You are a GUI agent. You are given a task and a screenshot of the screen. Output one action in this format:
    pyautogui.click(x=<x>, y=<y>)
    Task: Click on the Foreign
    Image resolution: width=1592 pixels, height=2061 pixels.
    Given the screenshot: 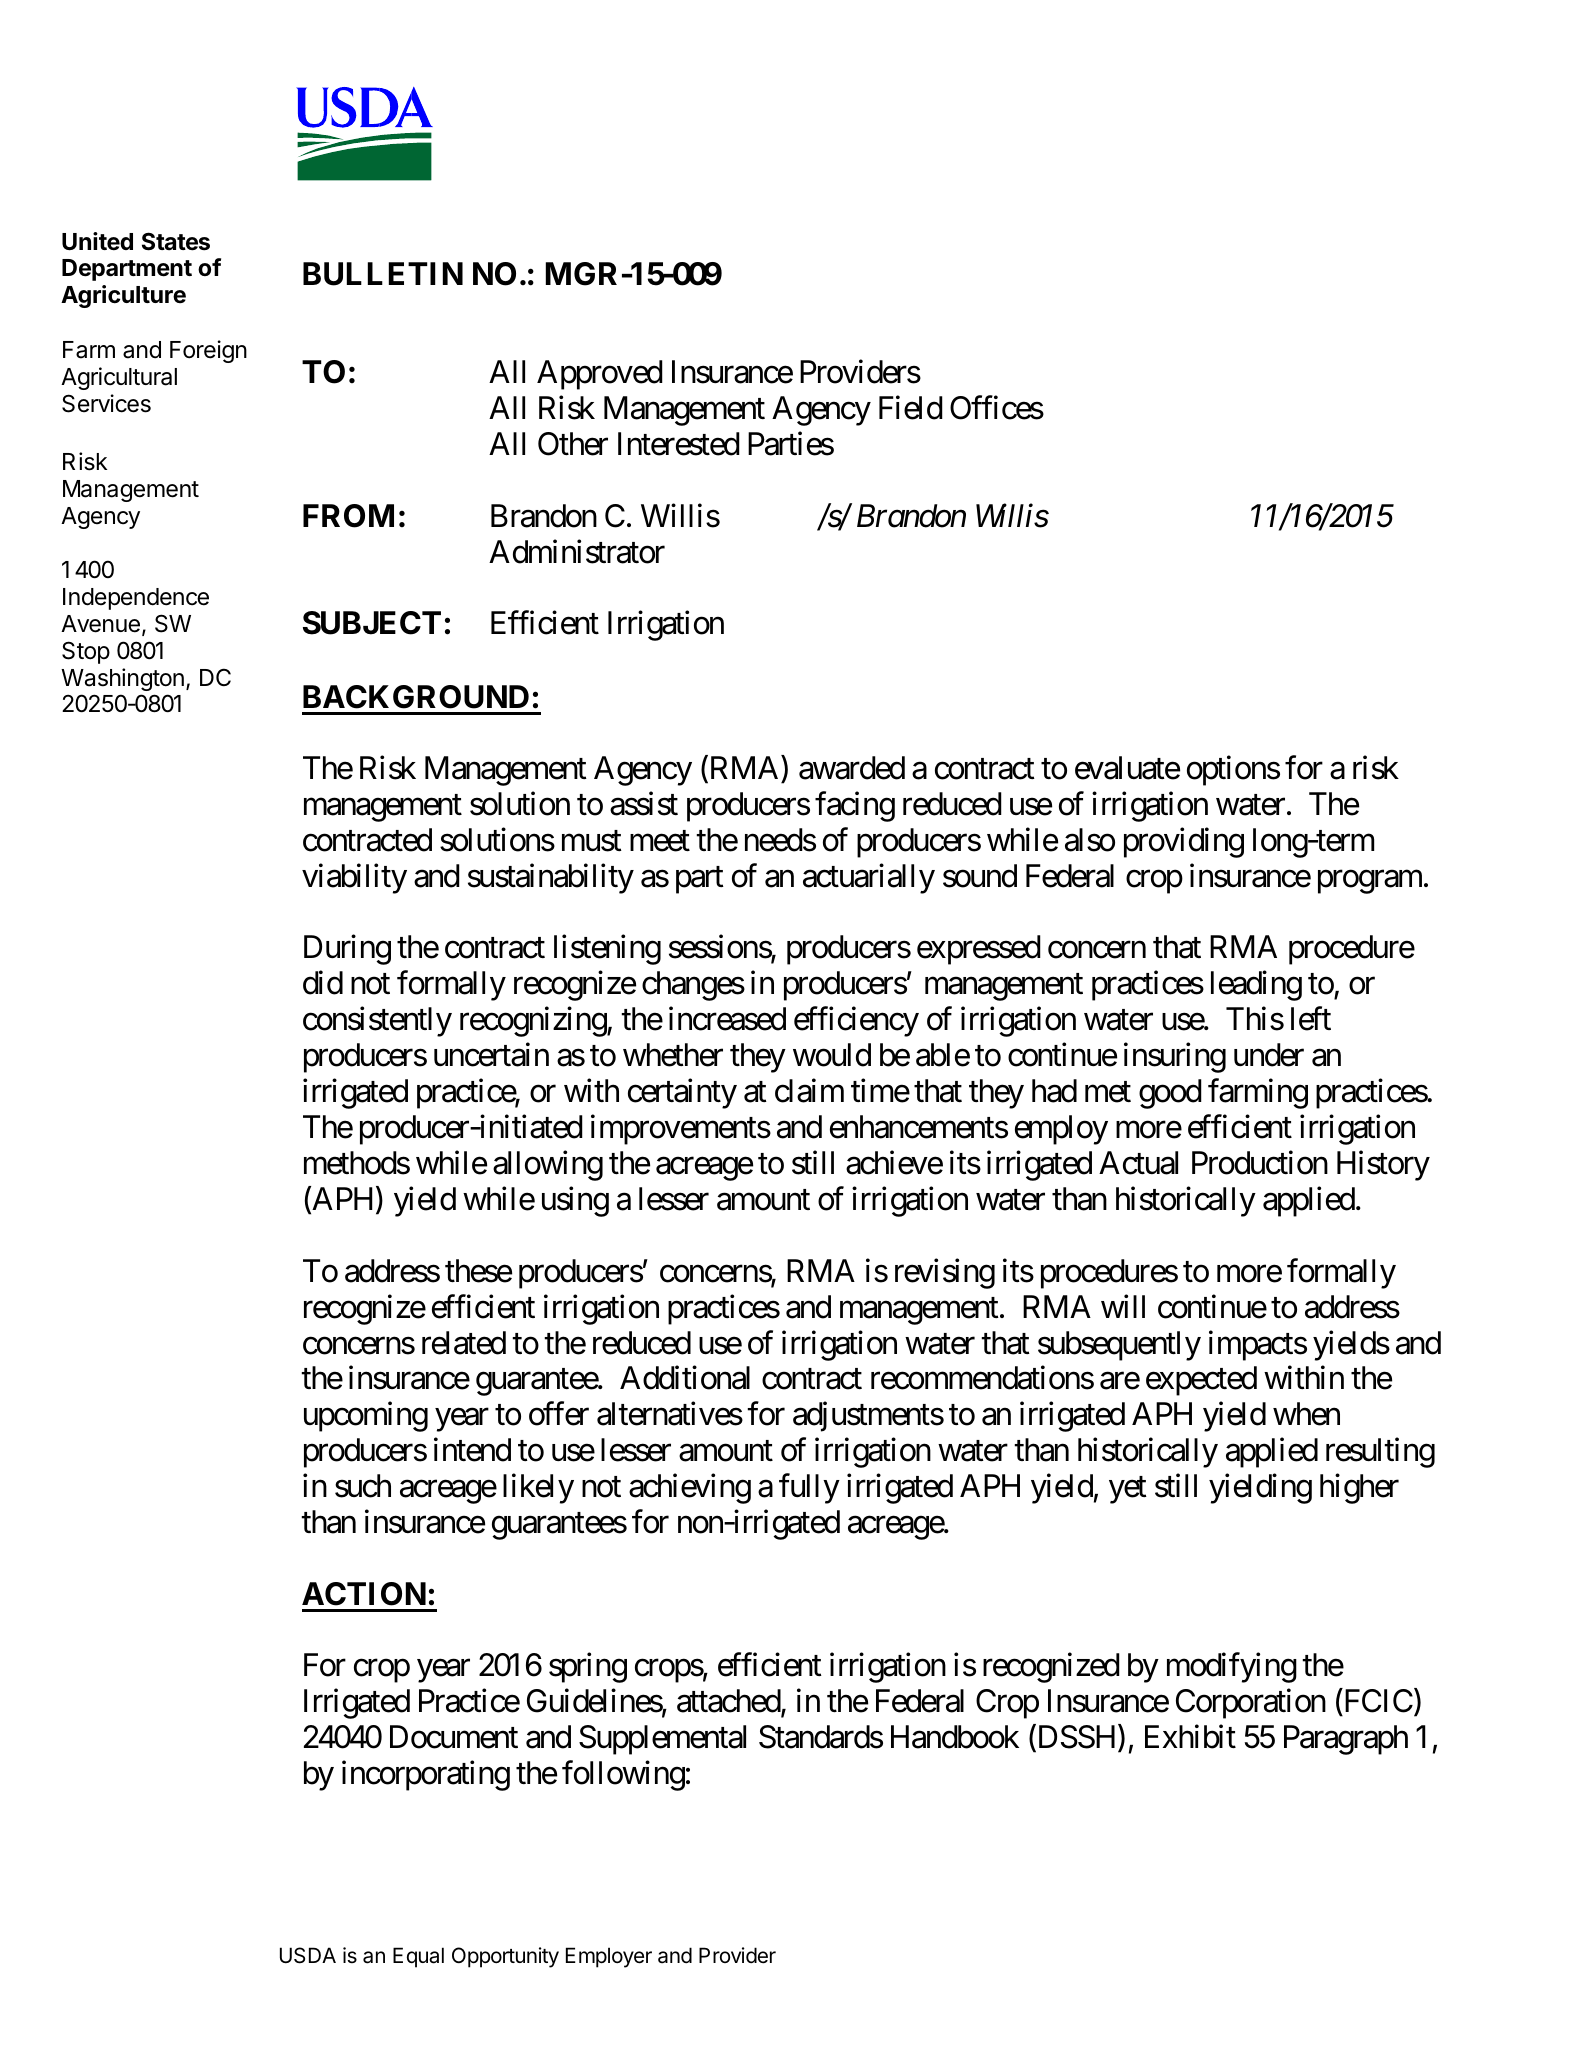 What is the action you would take?
    pyautogui.click(x=208, y=351)
